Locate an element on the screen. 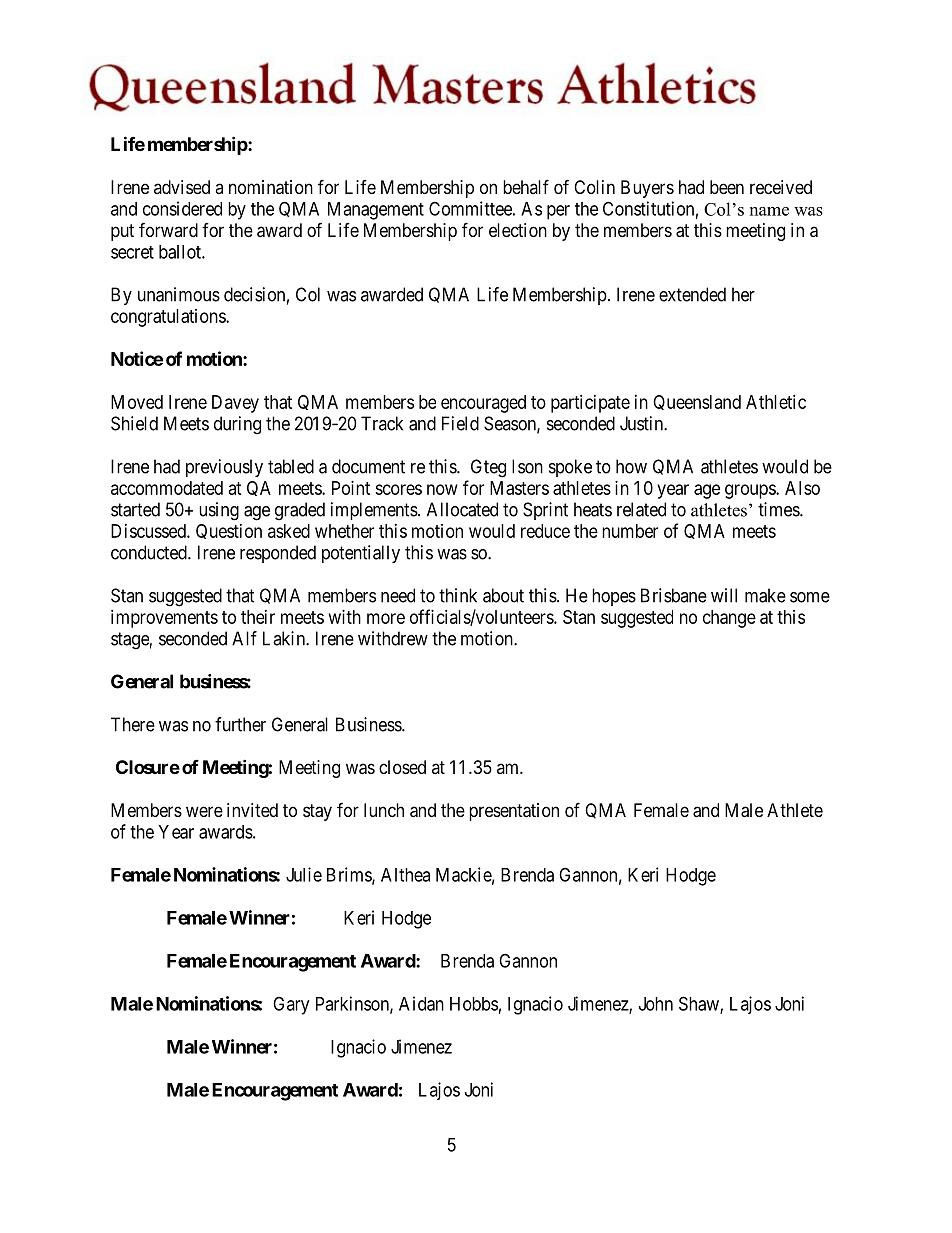 This screenshot has height=1233, width=952. Shaw is located at coordinates (700, 1004).
